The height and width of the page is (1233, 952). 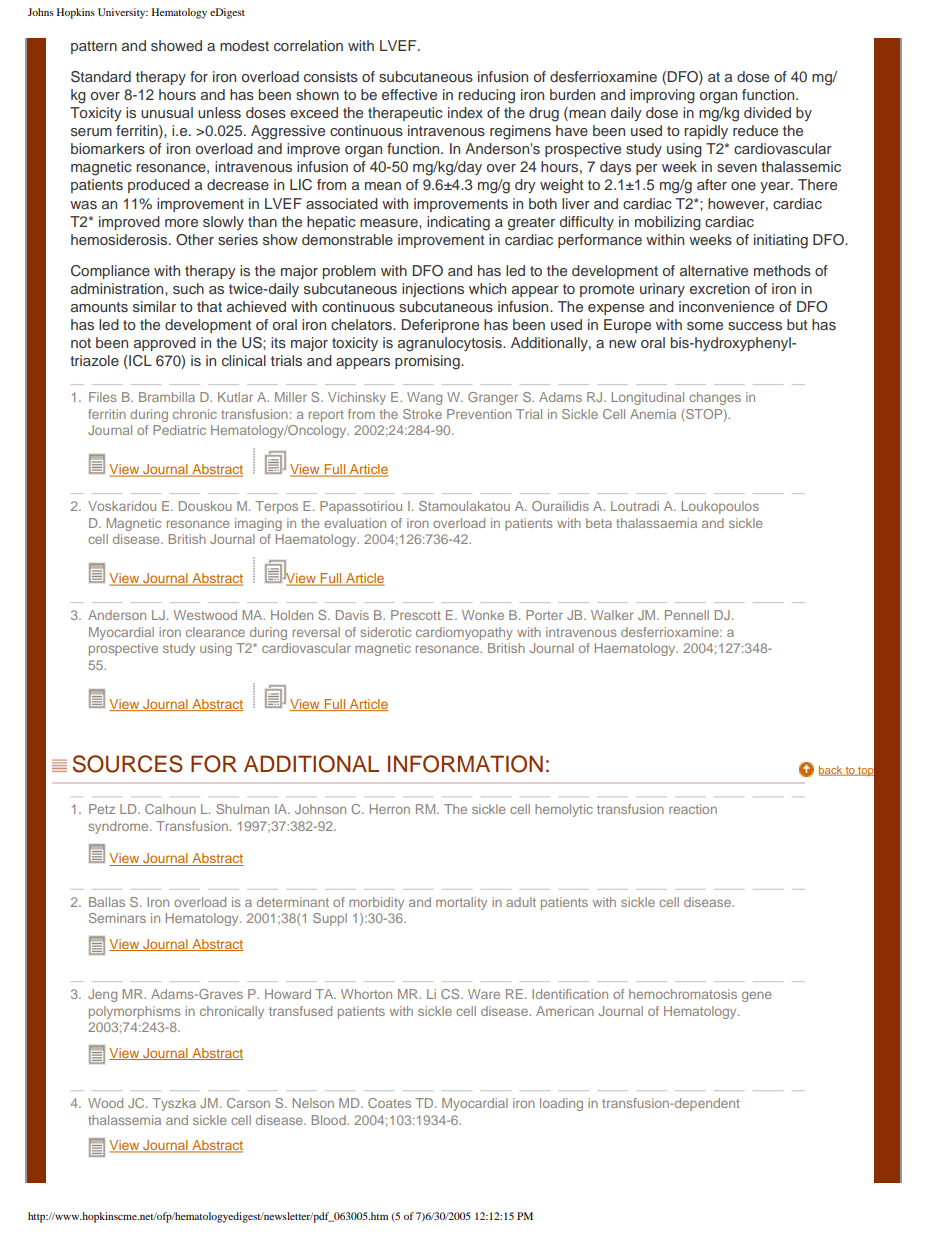 I want to click on gene, so click(x=756, y=996).
